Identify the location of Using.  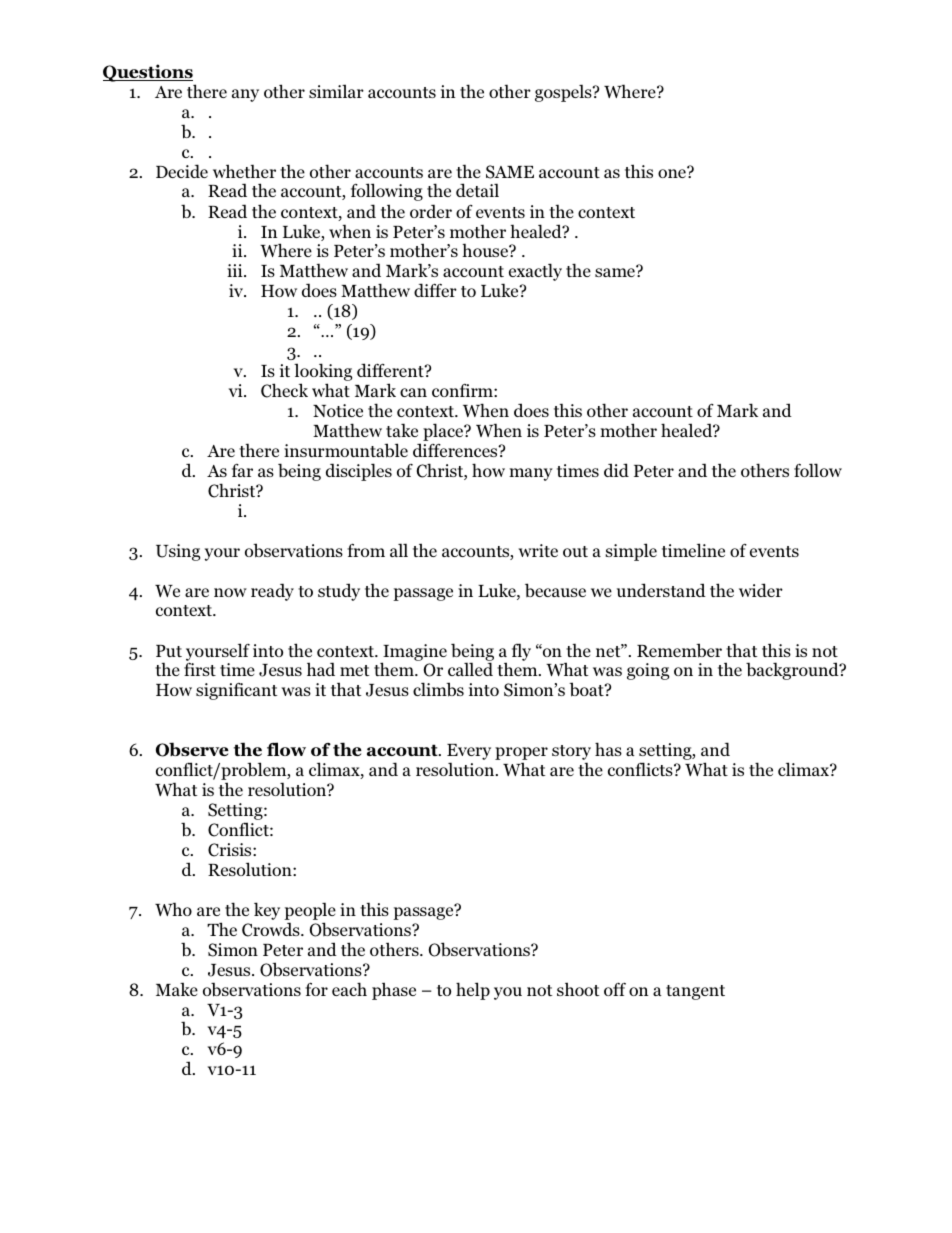
(178, 552).
